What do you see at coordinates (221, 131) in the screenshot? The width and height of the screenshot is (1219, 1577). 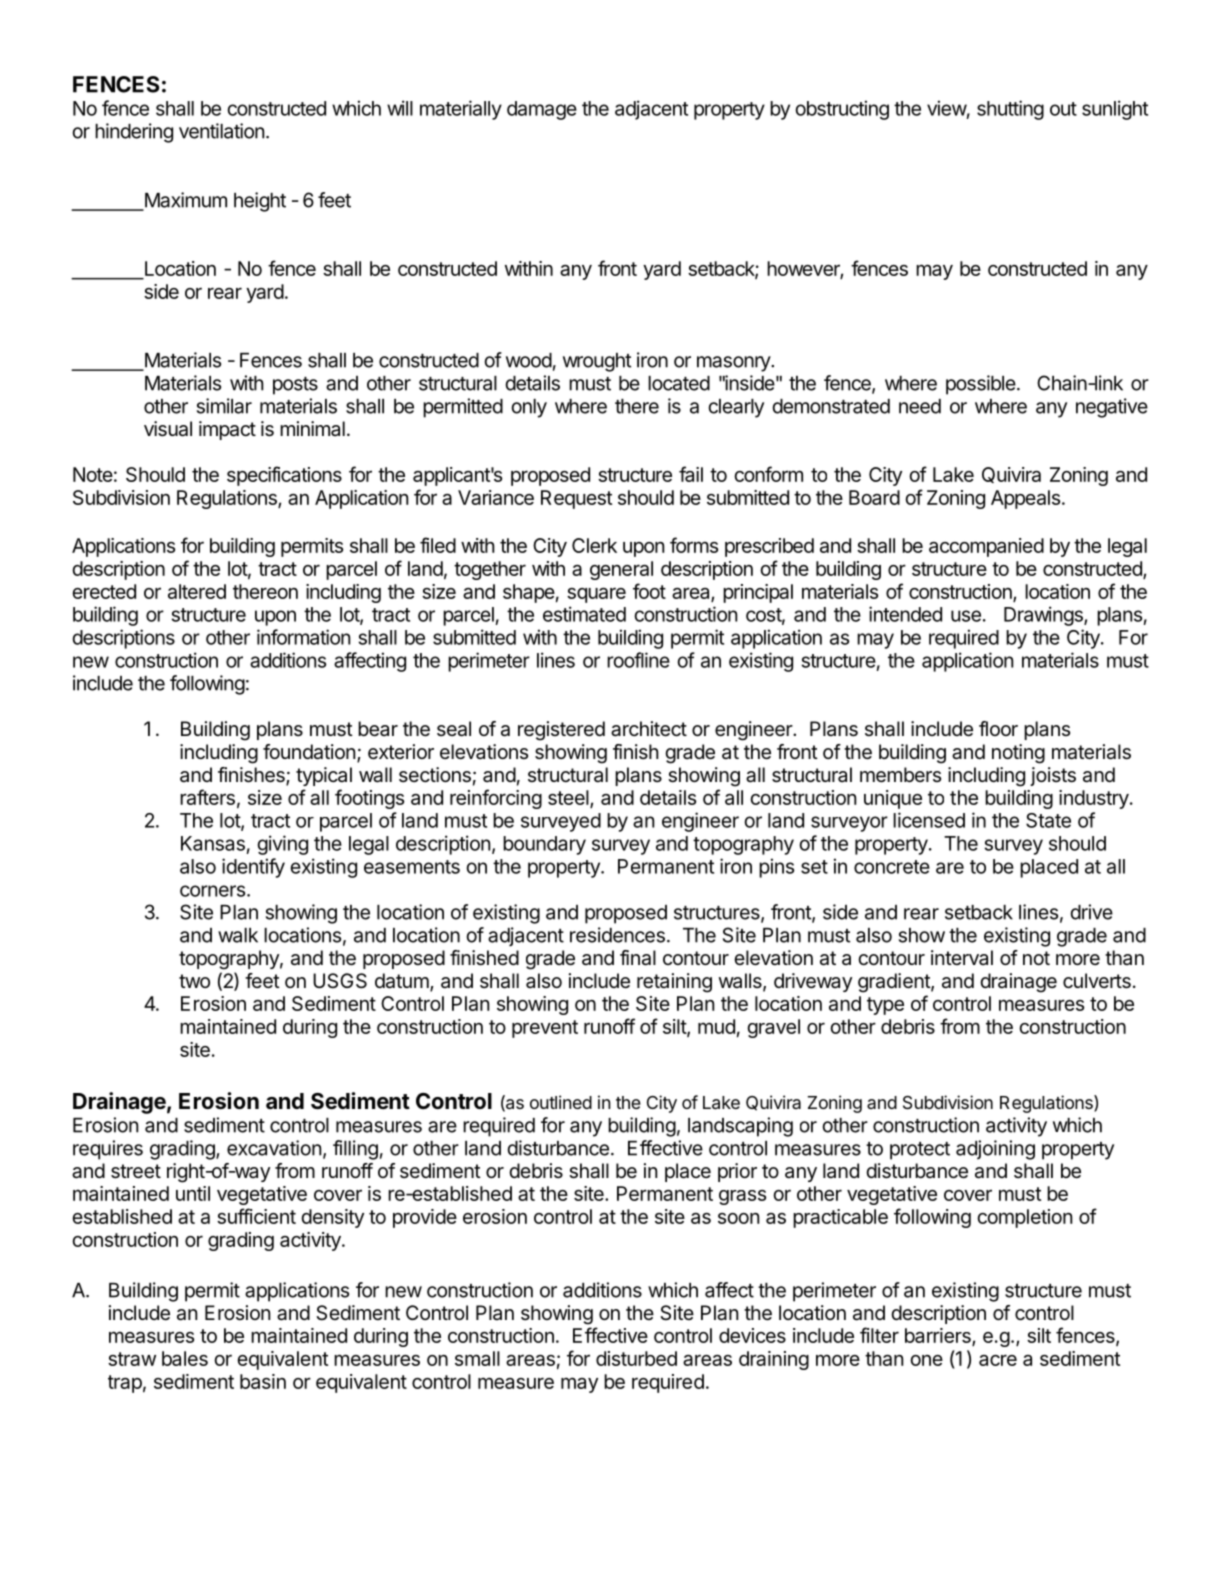 I see `ventilation` at bounding box center [221, 131].
